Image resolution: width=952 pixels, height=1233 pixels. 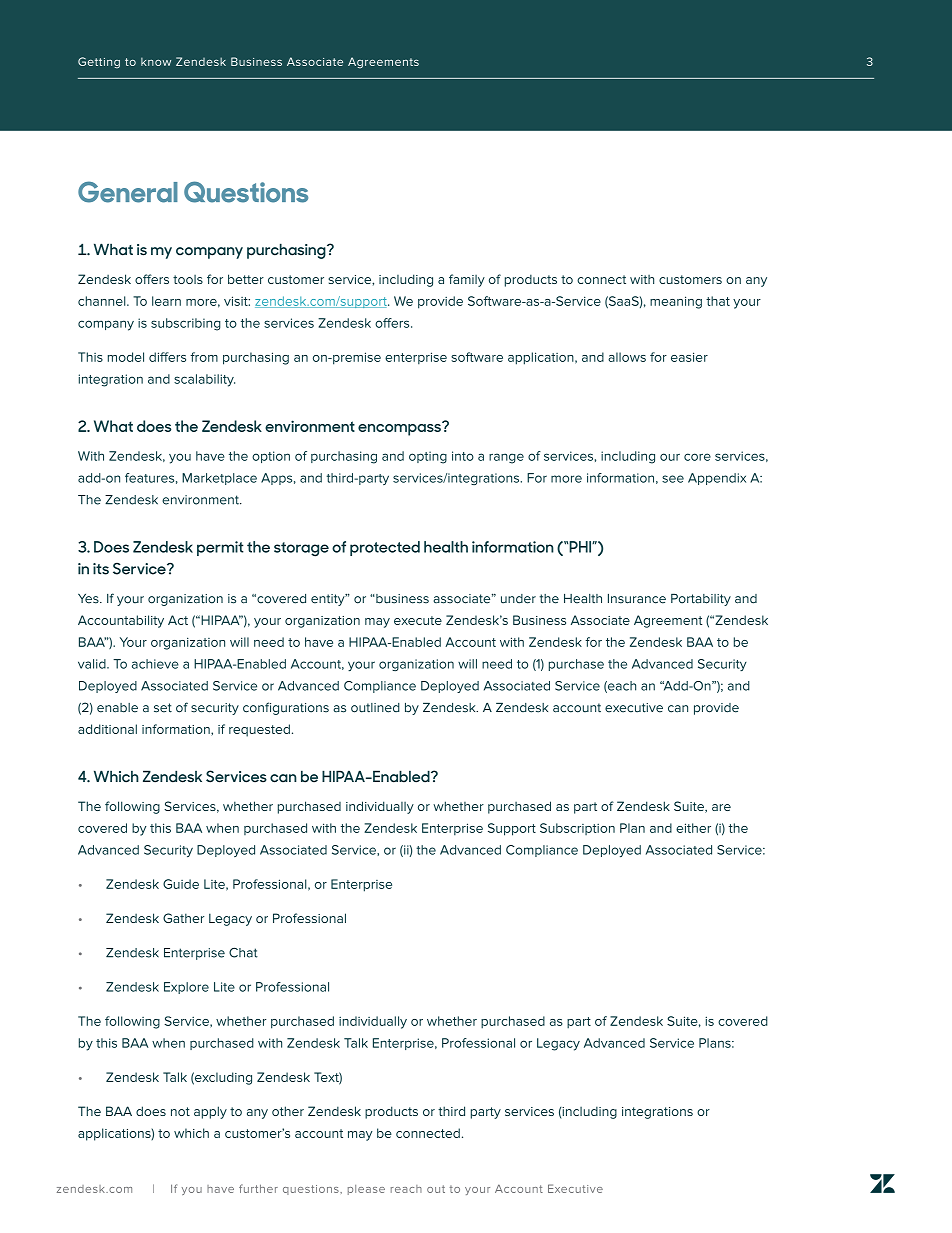 I want to click on Insurance, so click(x=637, y=599).
